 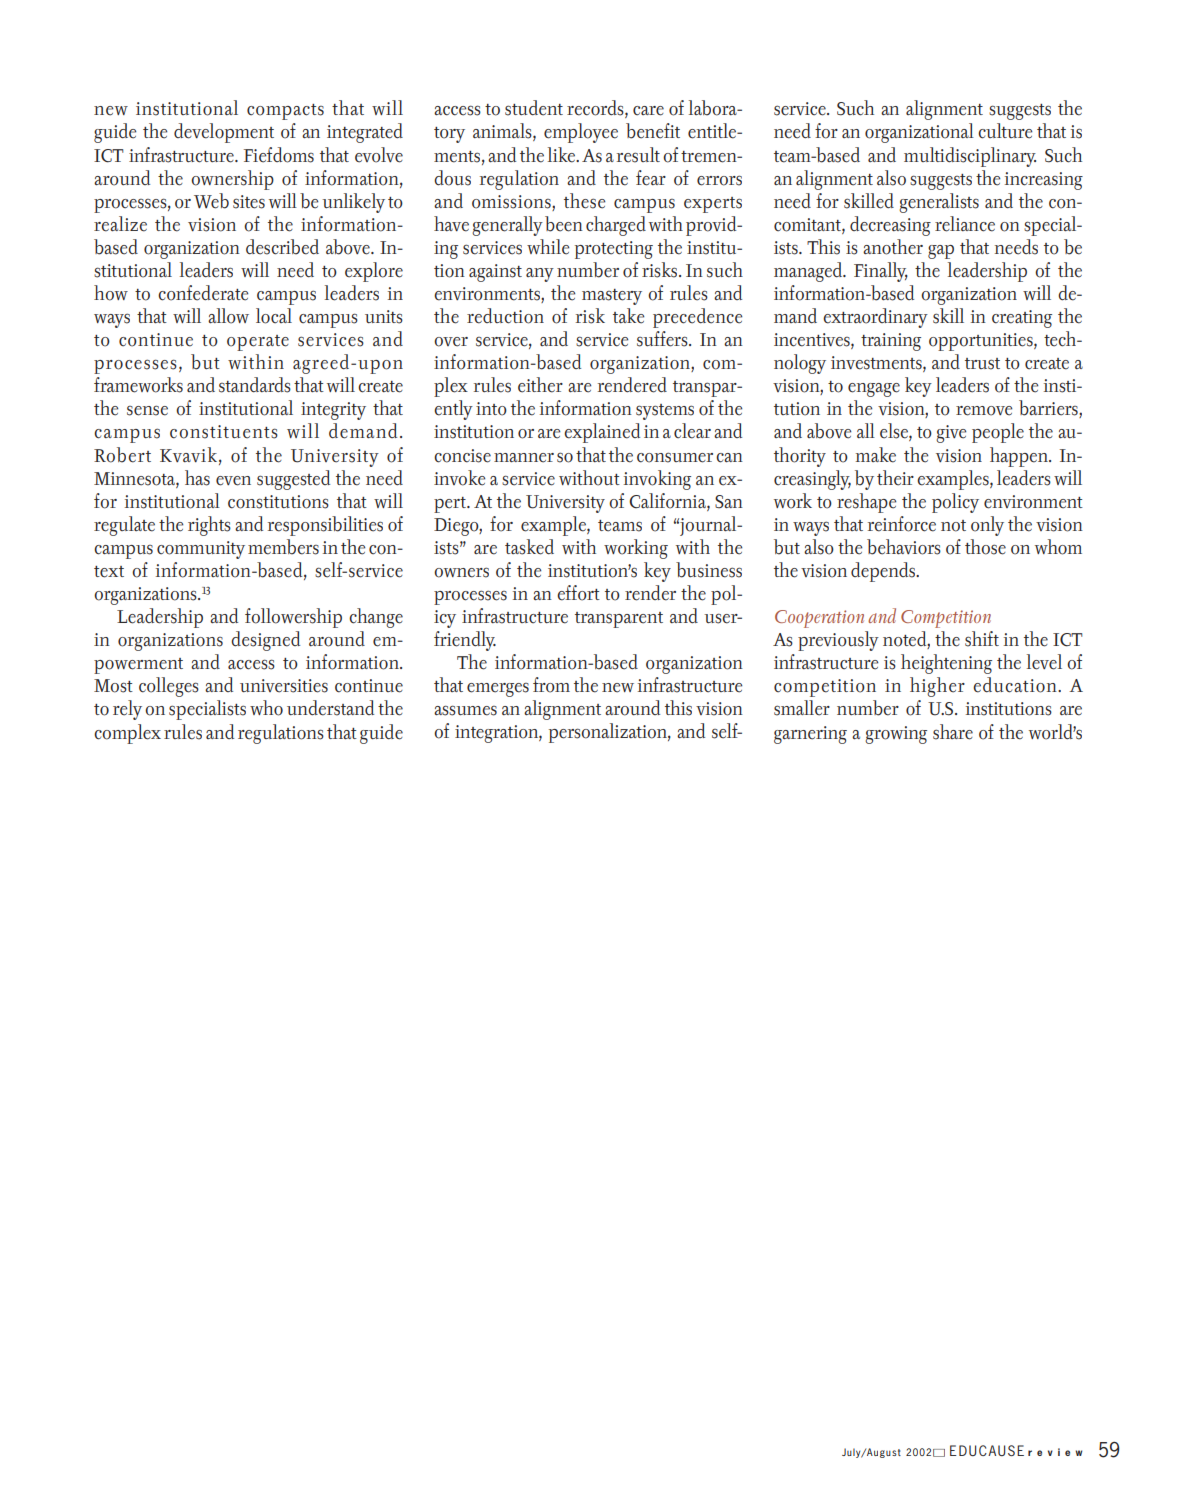 I want to click on from, so click(x=551, y=685).
